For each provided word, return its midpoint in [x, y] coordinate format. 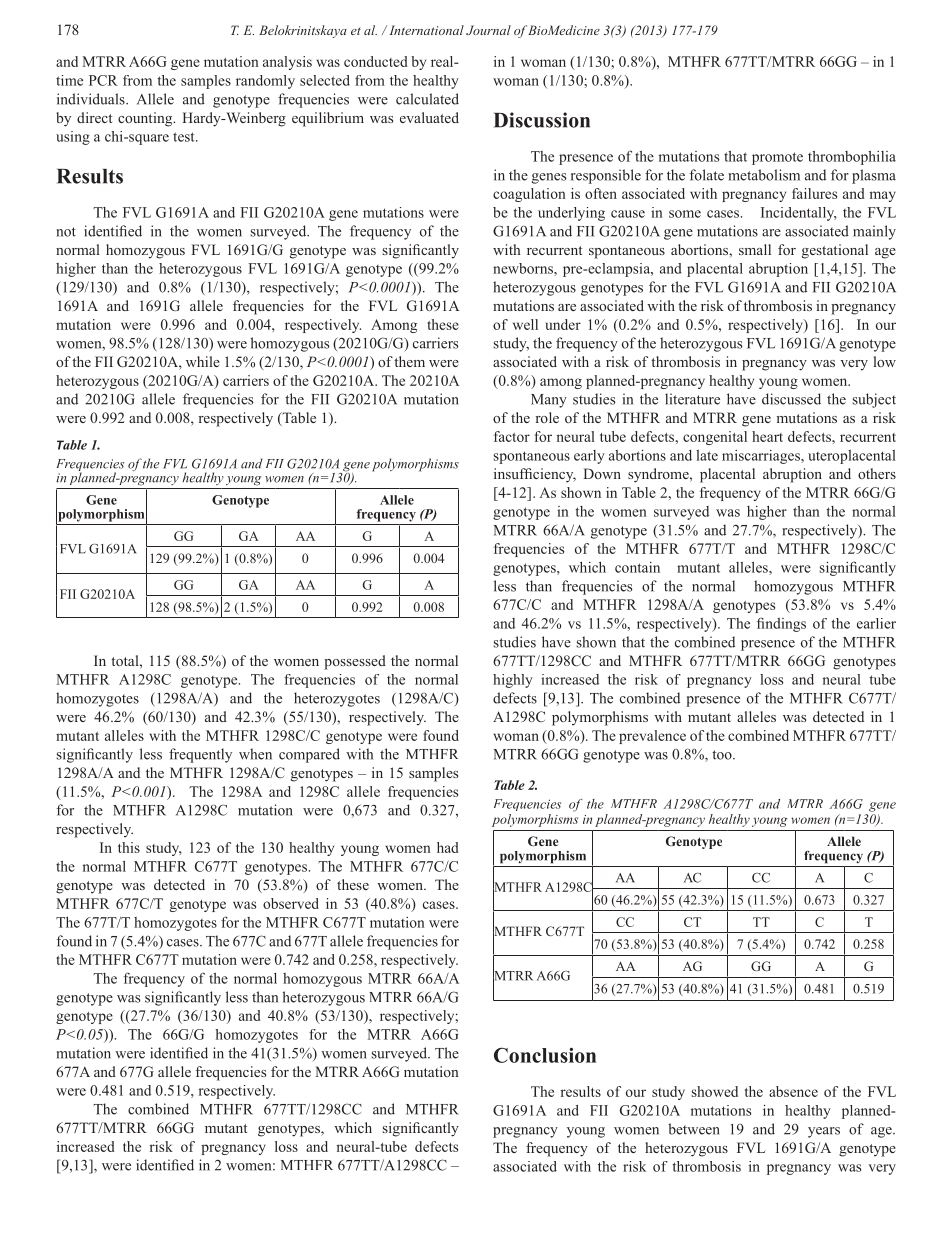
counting [146, 119]
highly [513, 681]
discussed [791, 399]
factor [512, 436]
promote [777, 158]
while [203, 361]
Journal [488, 30]
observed [291, 903]
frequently [200, 755]
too [723, 755]
